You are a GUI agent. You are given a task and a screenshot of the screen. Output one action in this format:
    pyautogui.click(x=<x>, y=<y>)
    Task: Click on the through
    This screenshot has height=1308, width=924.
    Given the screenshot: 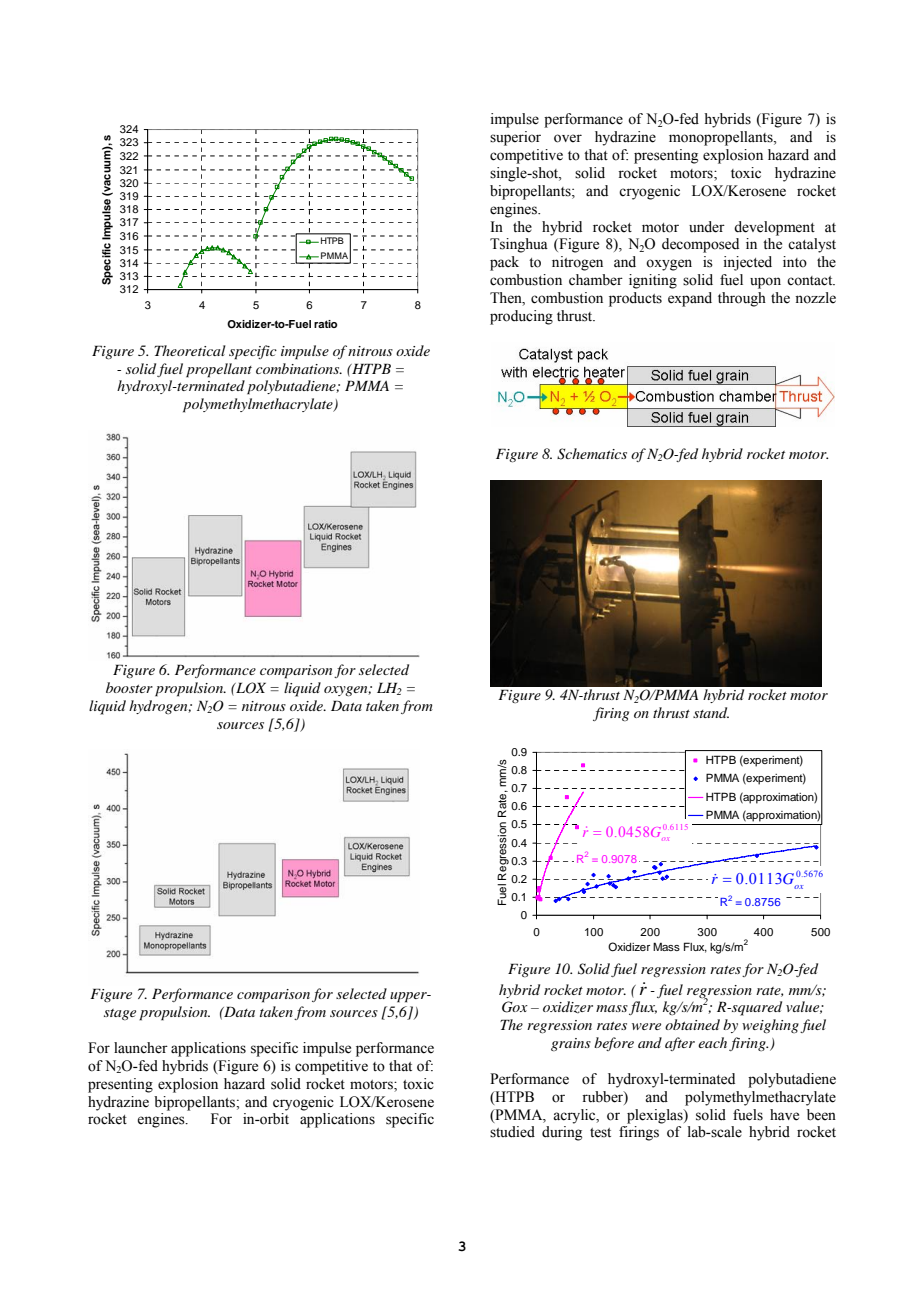 What is the action you would take?
    pyautogui.click(x=742, y=299)
